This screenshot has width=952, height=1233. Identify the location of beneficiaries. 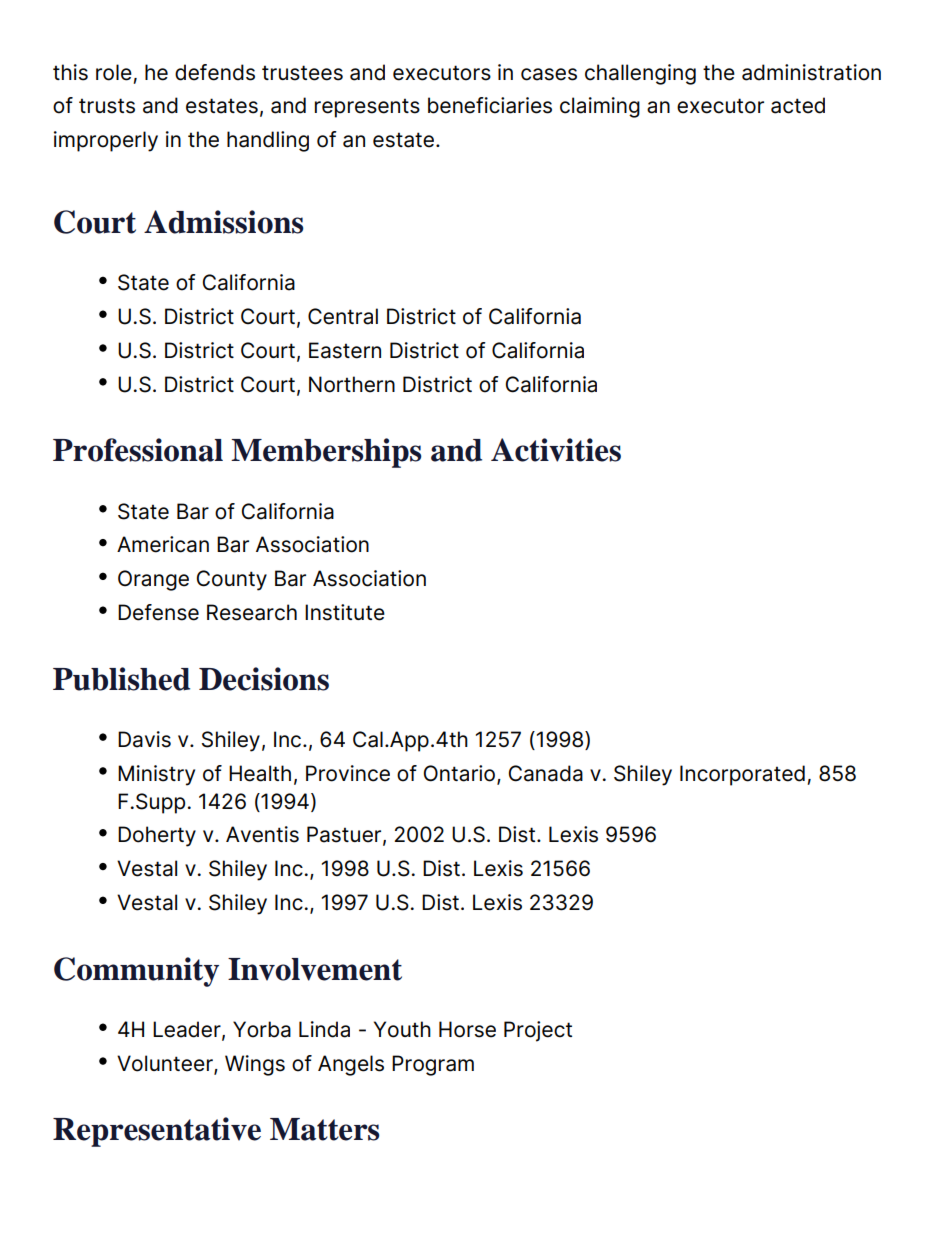
(490, 105).
